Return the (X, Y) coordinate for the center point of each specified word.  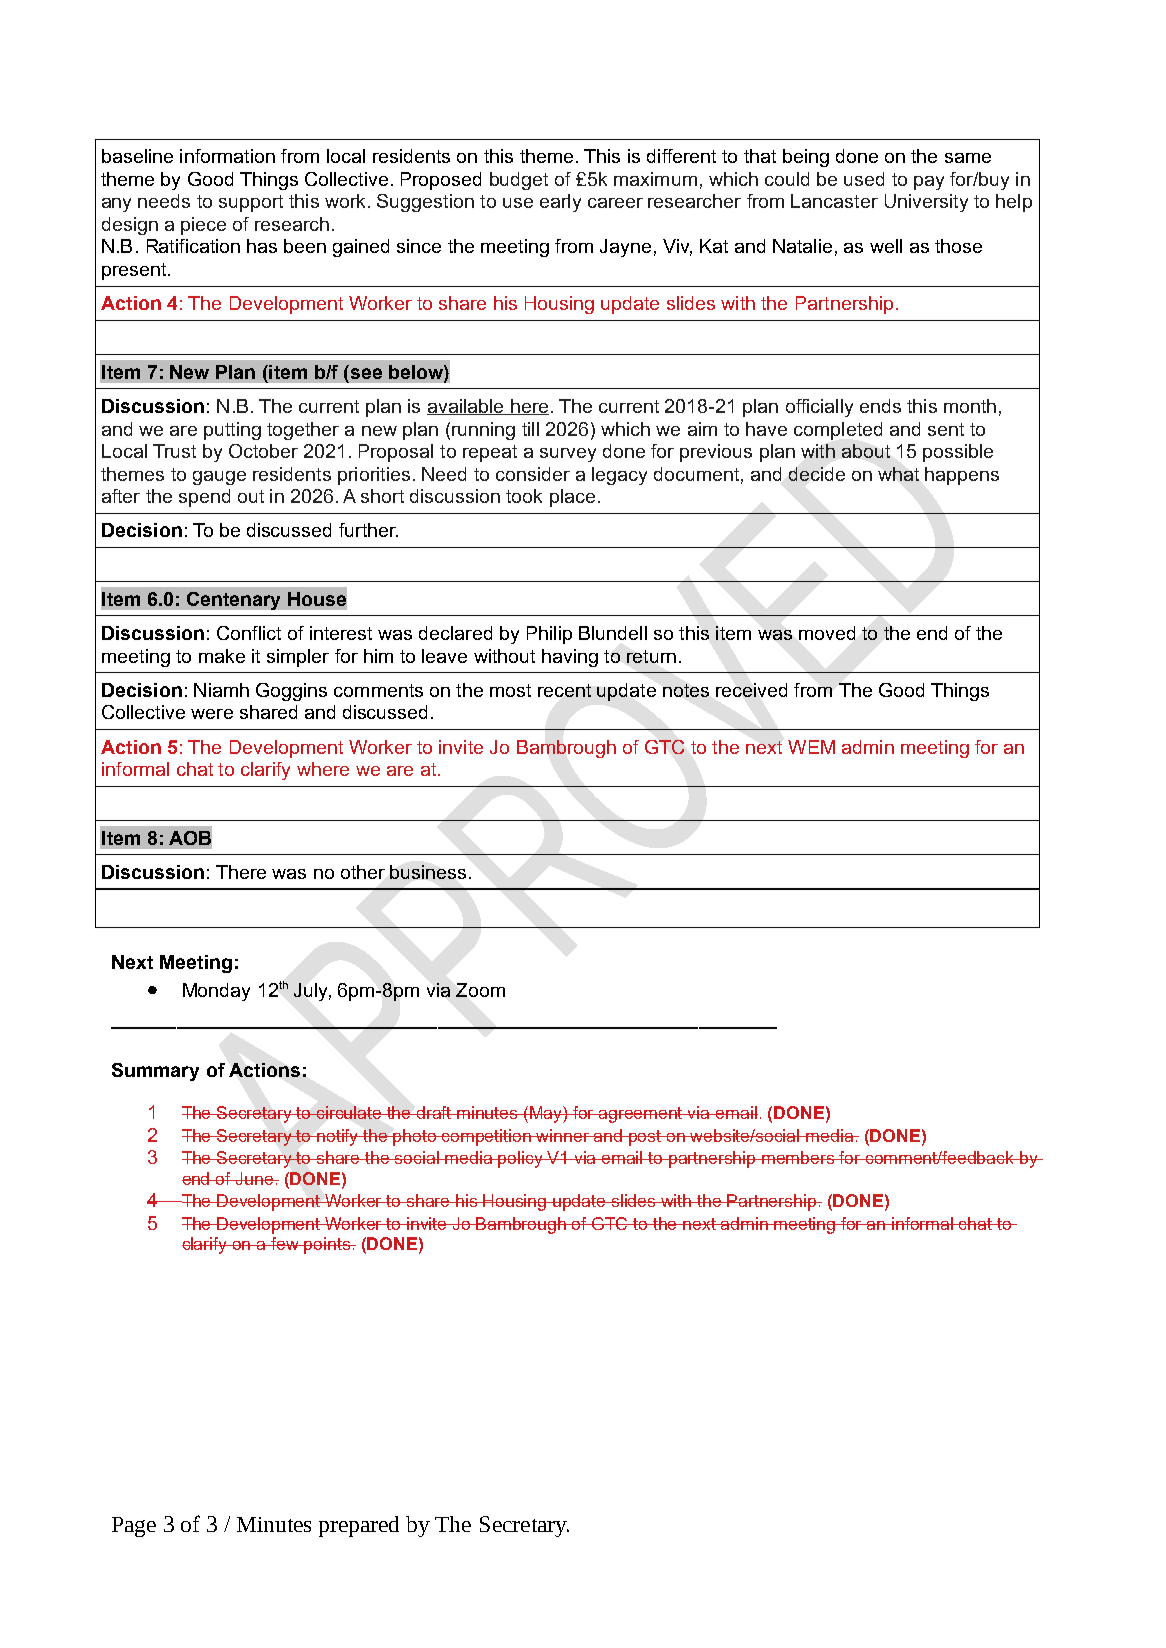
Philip (549, 635)
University (926, 203)
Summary (155, 1072)
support (251, 203)
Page (134, 1527)
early (560, 203)
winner (563, 1135)
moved (827, 633)
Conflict (249, 633)
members (799, 1157)
